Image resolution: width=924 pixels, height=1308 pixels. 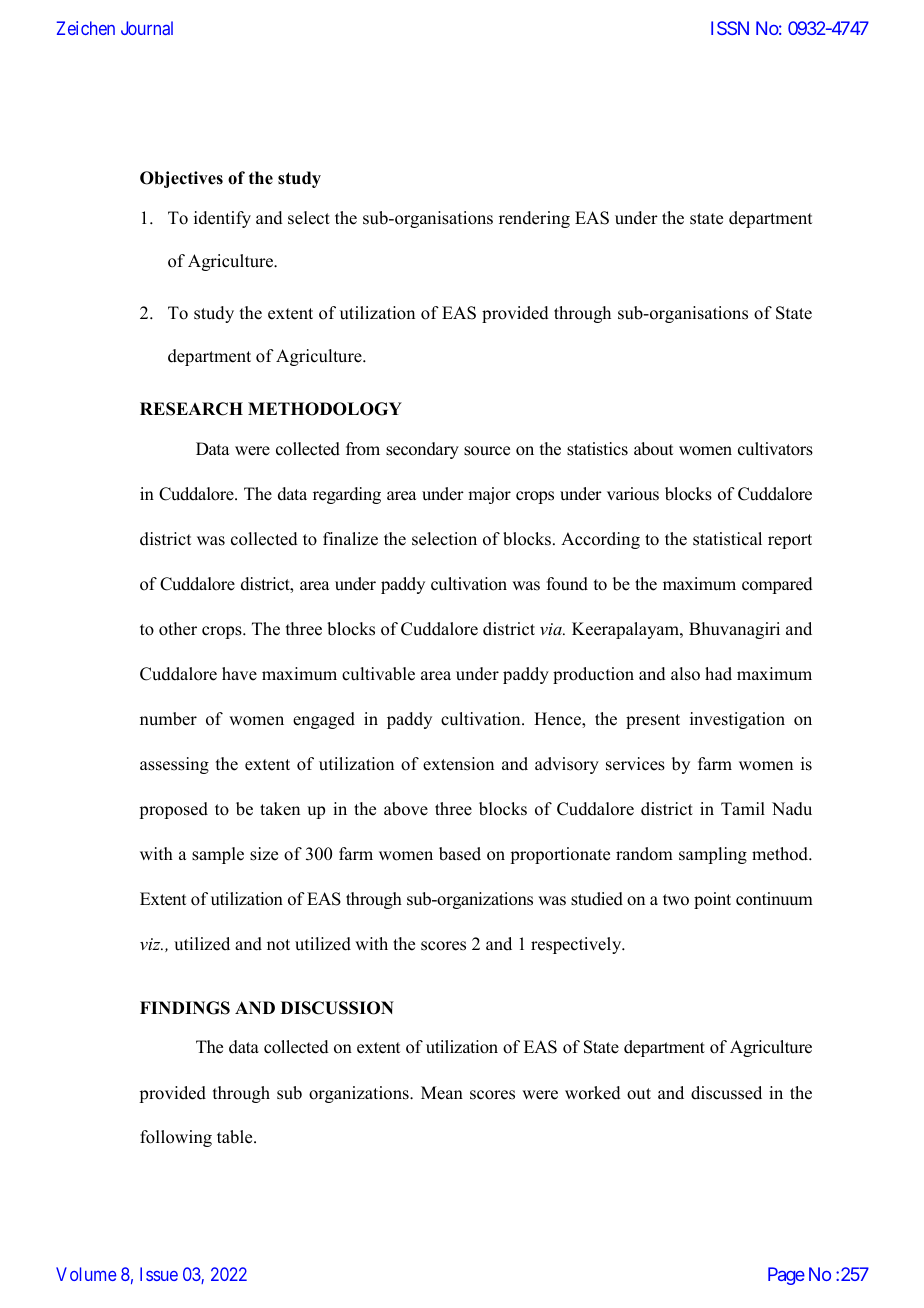 What do you see at coordinates (191, 409) in the screenshot?
I see `RESEARCH` at bounding box center [191, 409].
